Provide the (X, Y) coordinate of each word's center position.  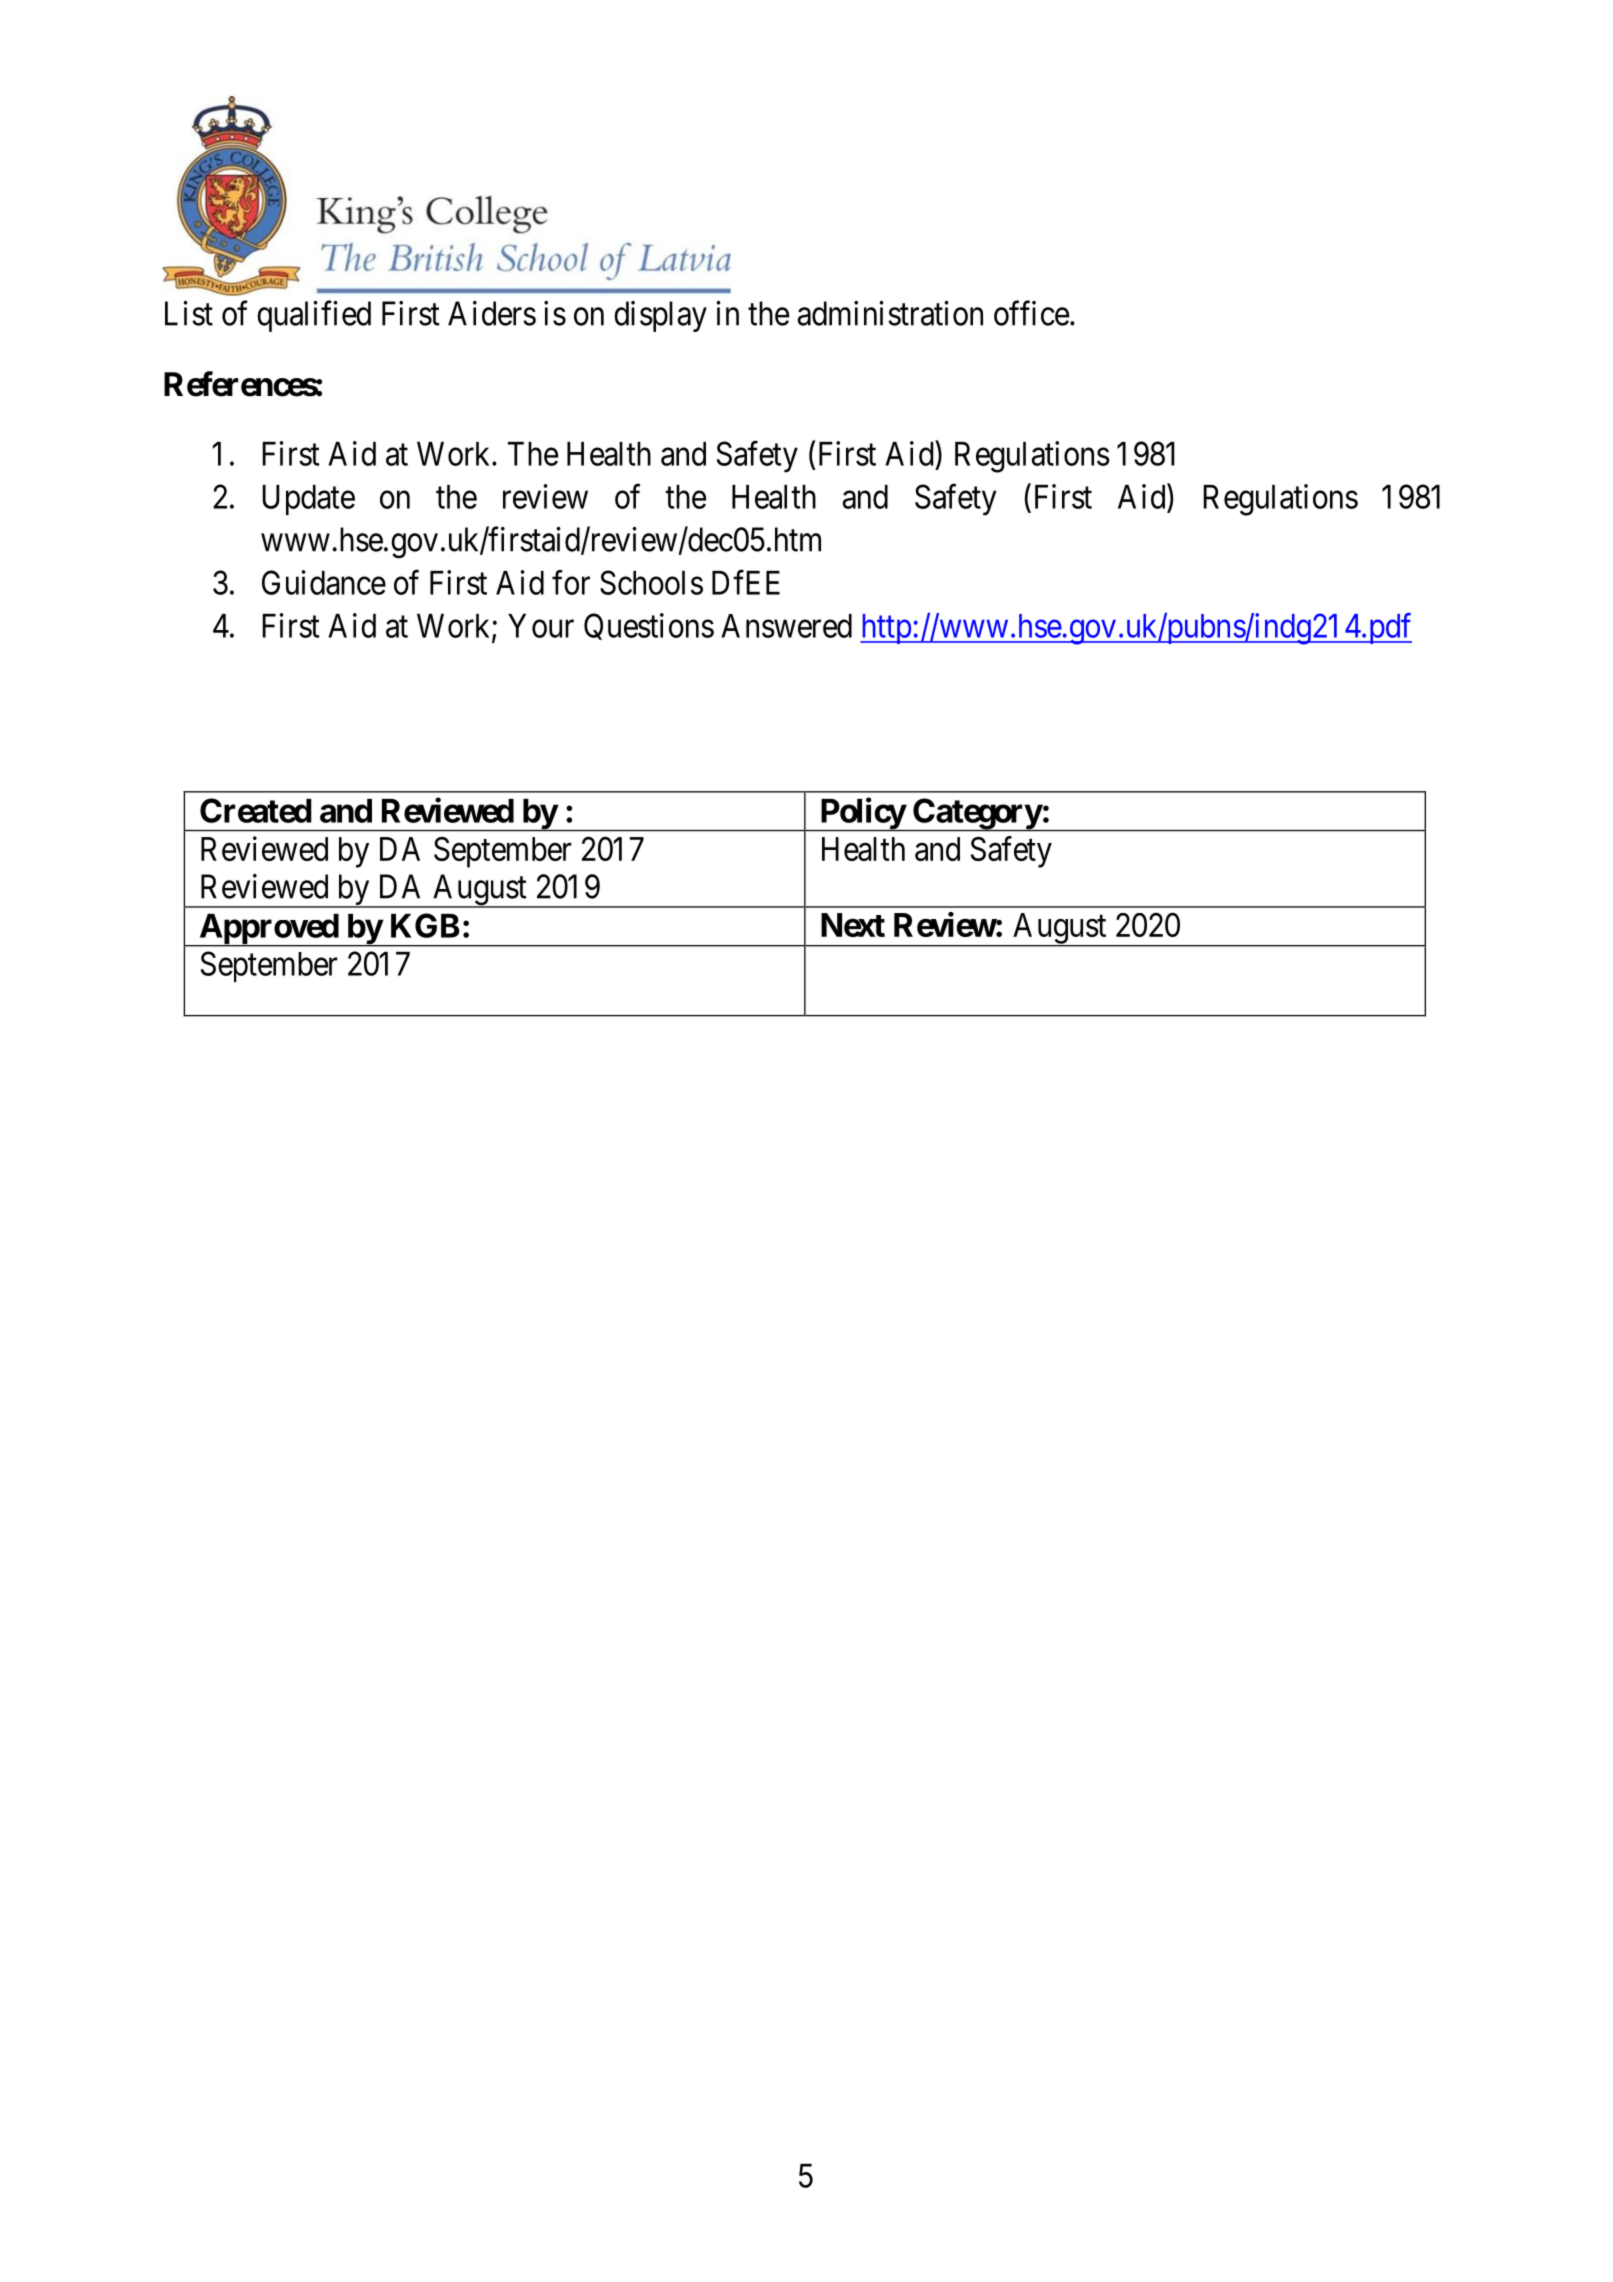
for (571, 582)
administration (890, 313)
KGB (425, 925)
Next (853, 925)
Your (541, 626)
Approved (268, 930)
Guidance (324, 582)
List (189, 313)
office (1031, 313)
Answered (786, 626)
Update (308, 500)
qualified (314, 316)
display (660, 316)
